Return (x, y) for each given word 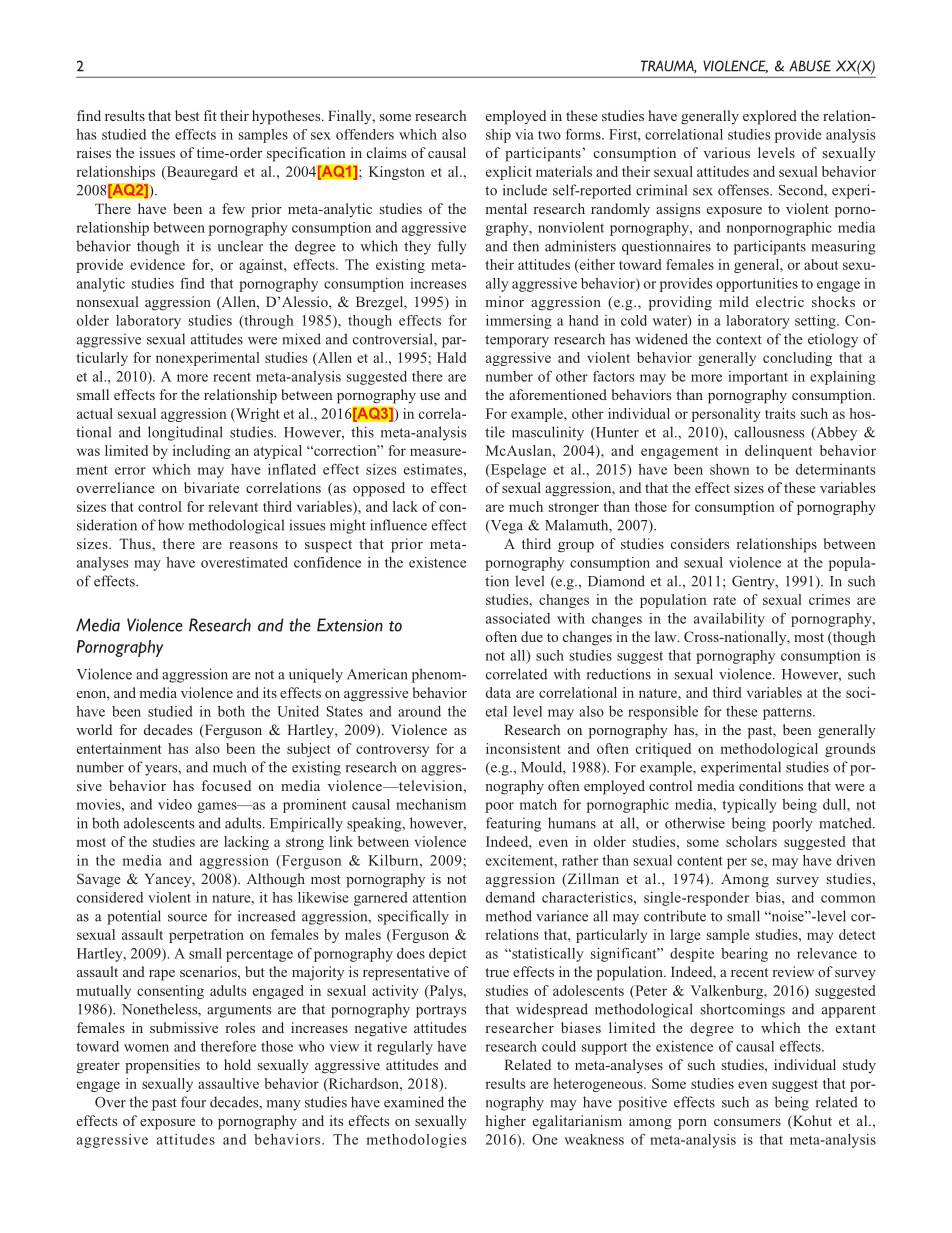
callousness (769, 432)
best (187, 115)
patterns (788, 713)
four (193, 1102)
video (175, 804)
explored (770, 117)
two (549, 135)
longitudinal (185, 433)
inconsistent (523, 748)
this (362, 432)
